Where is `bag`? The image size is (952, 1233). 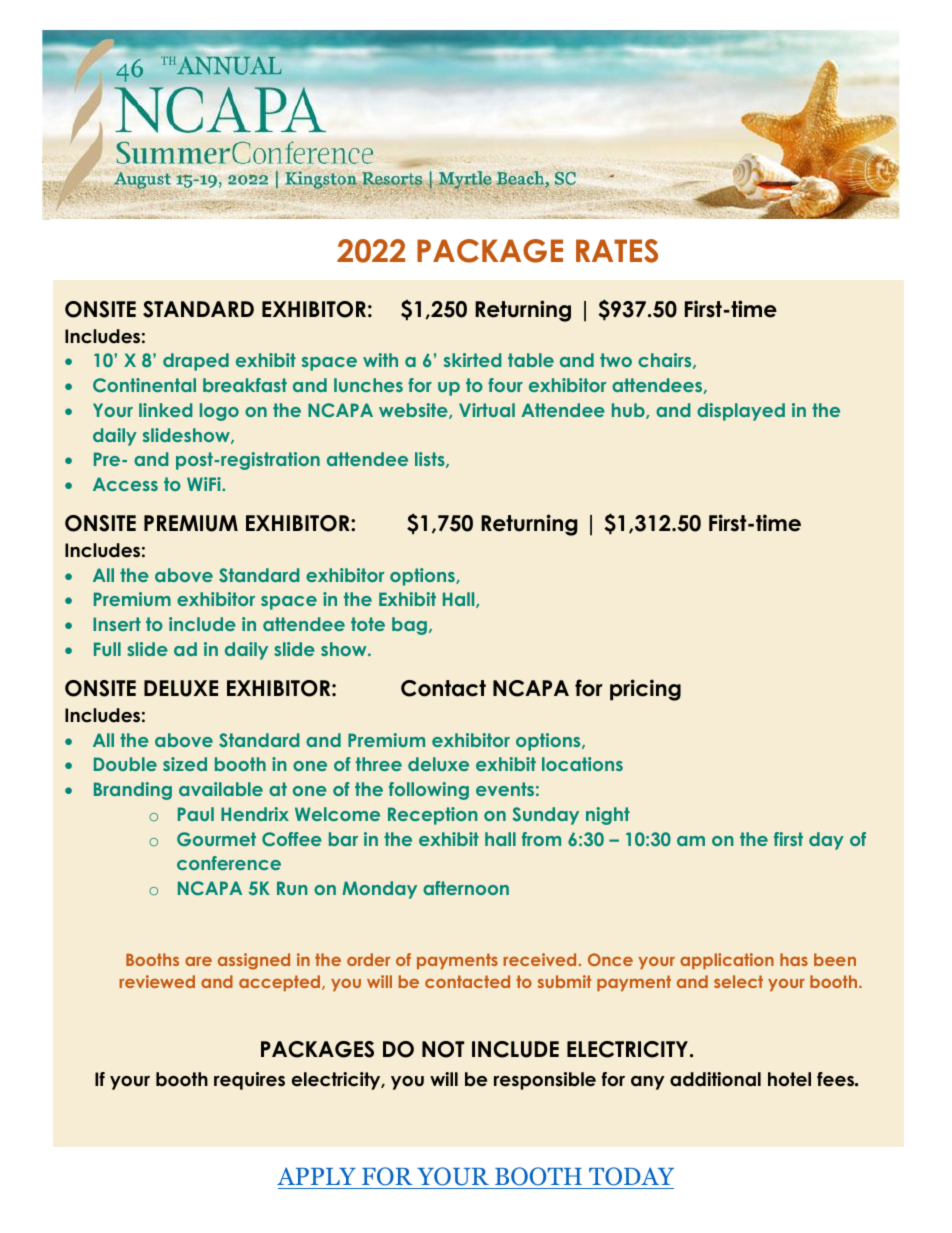 bag is located at coordinates (409, 626).
